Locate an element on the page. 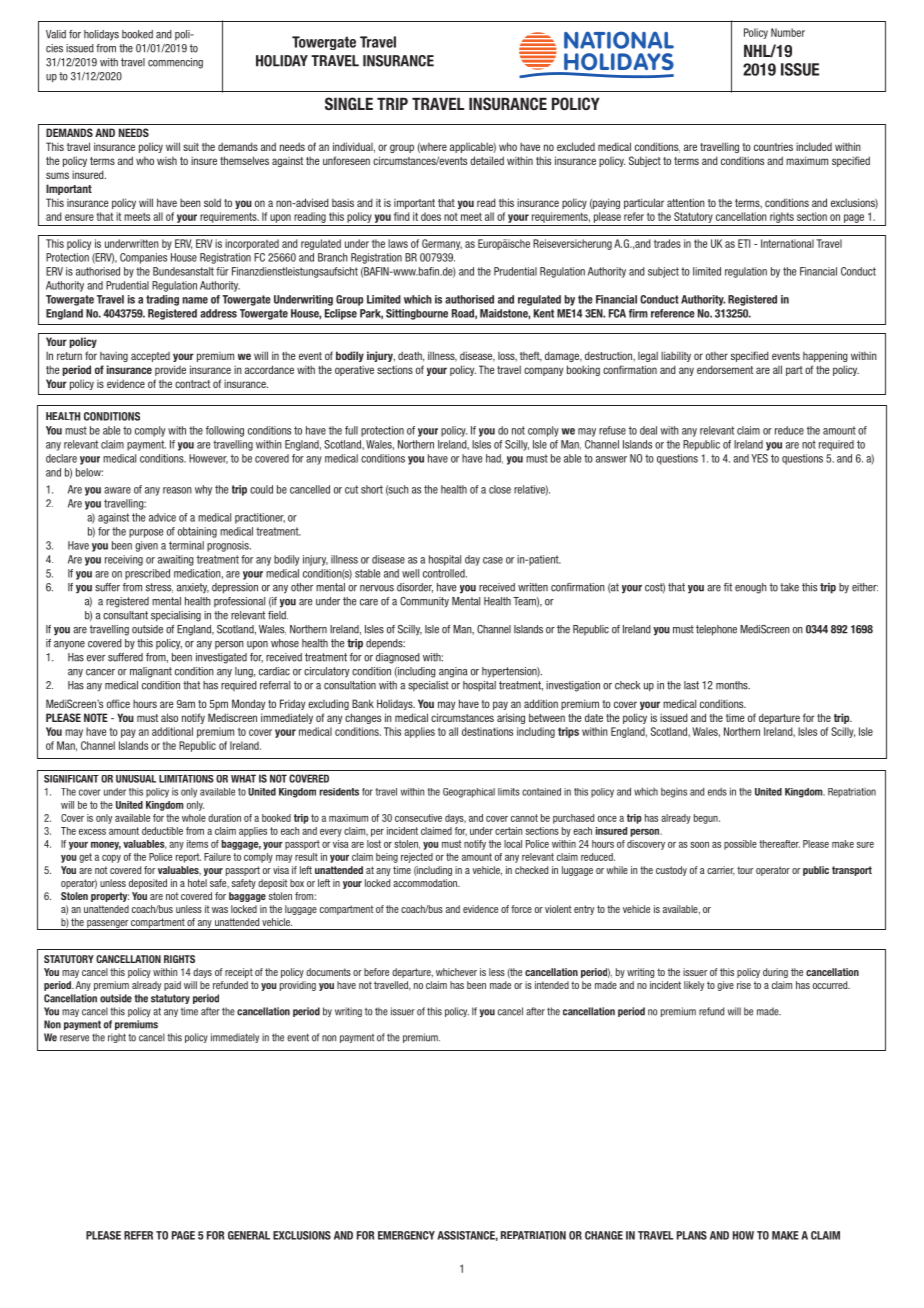 This image has width=924, height=1308. close is located at coordinates (500, 489).
